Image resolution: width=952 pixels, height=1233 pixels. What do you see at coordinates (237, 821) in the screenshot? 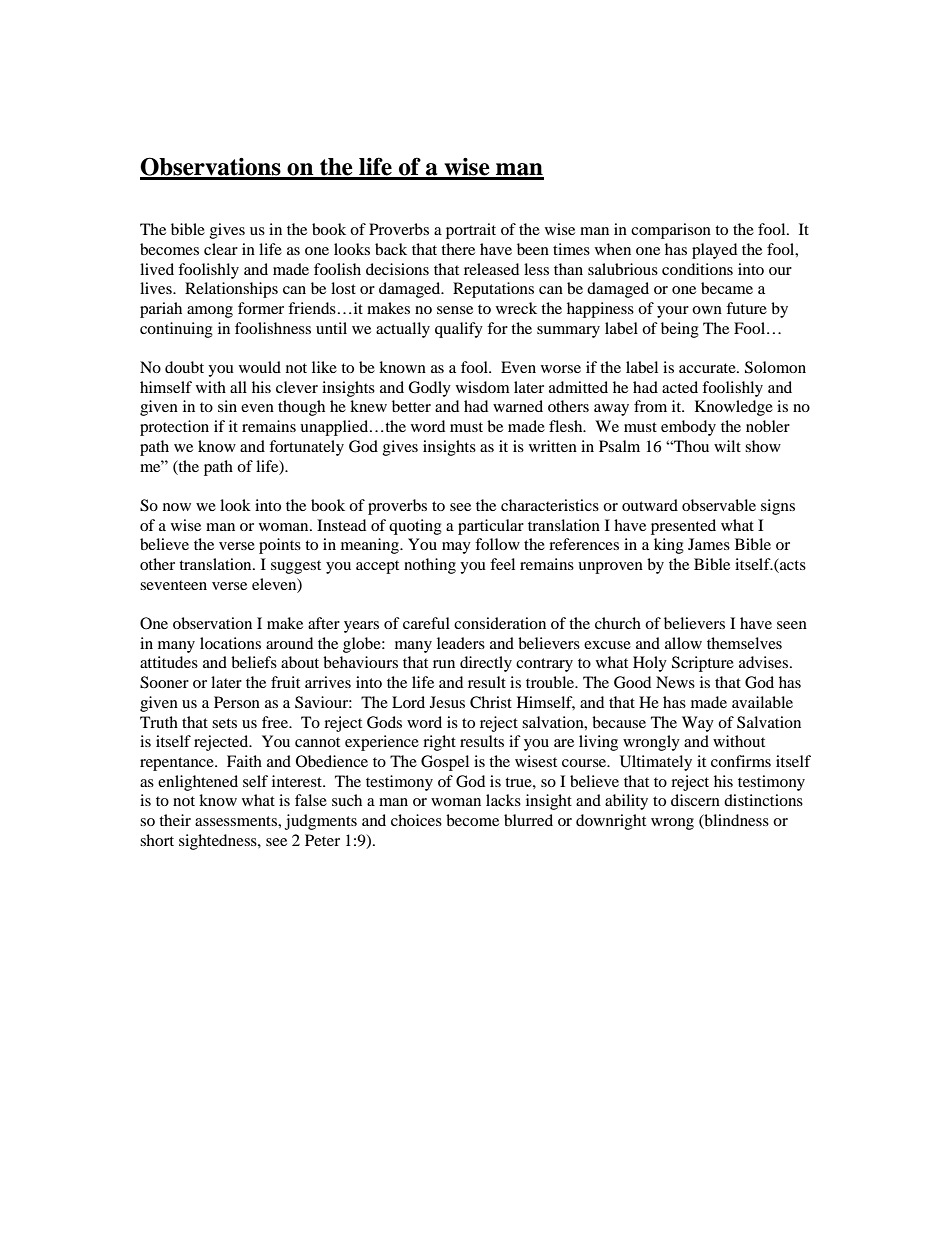
I see `assessments` at bounding box center [237, 821].
